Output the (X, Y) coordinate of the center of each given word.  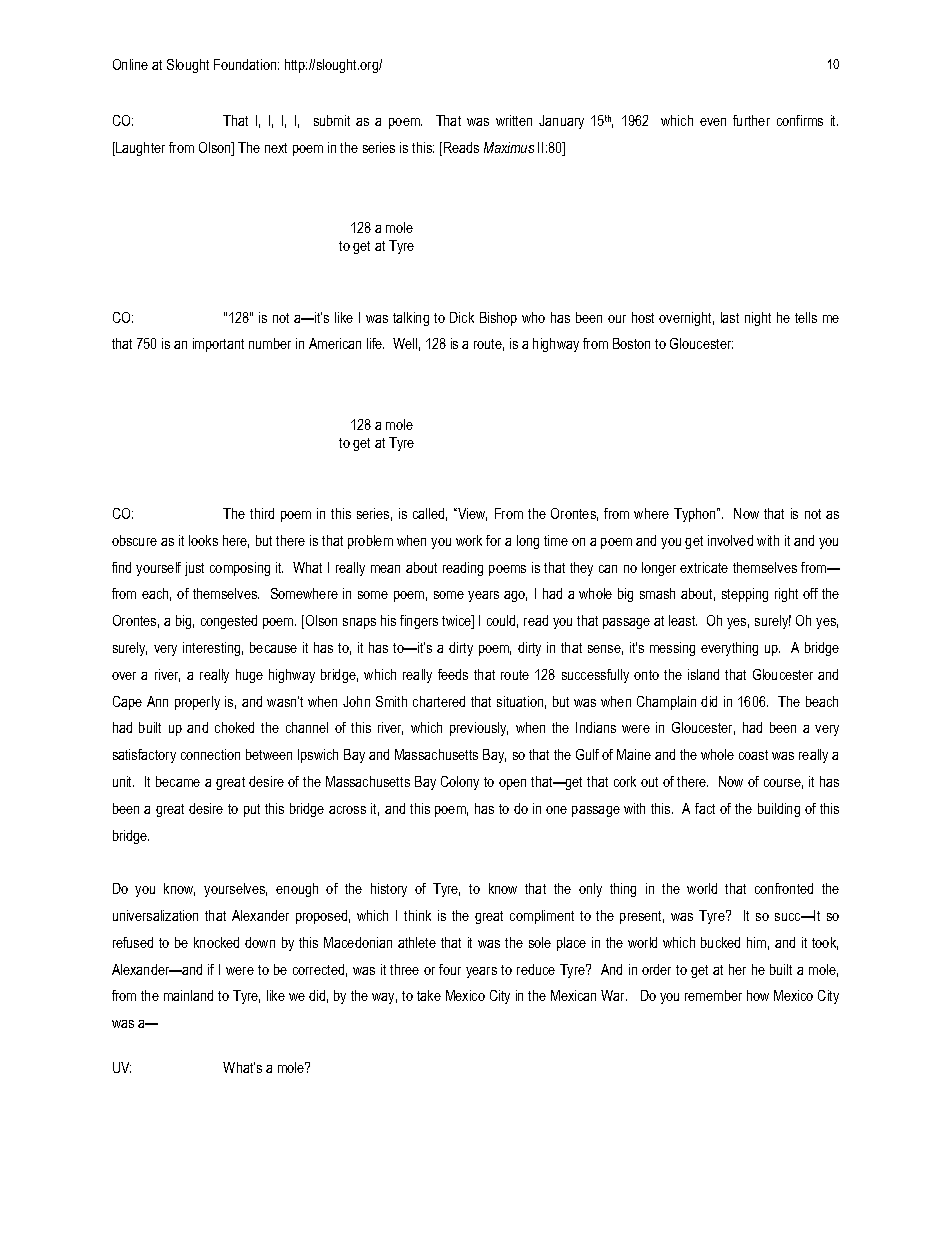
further (751, 120)
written (514, 120)
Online (130, 64)
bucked (720, 942)
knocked (216, 942)
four (450, 969)
